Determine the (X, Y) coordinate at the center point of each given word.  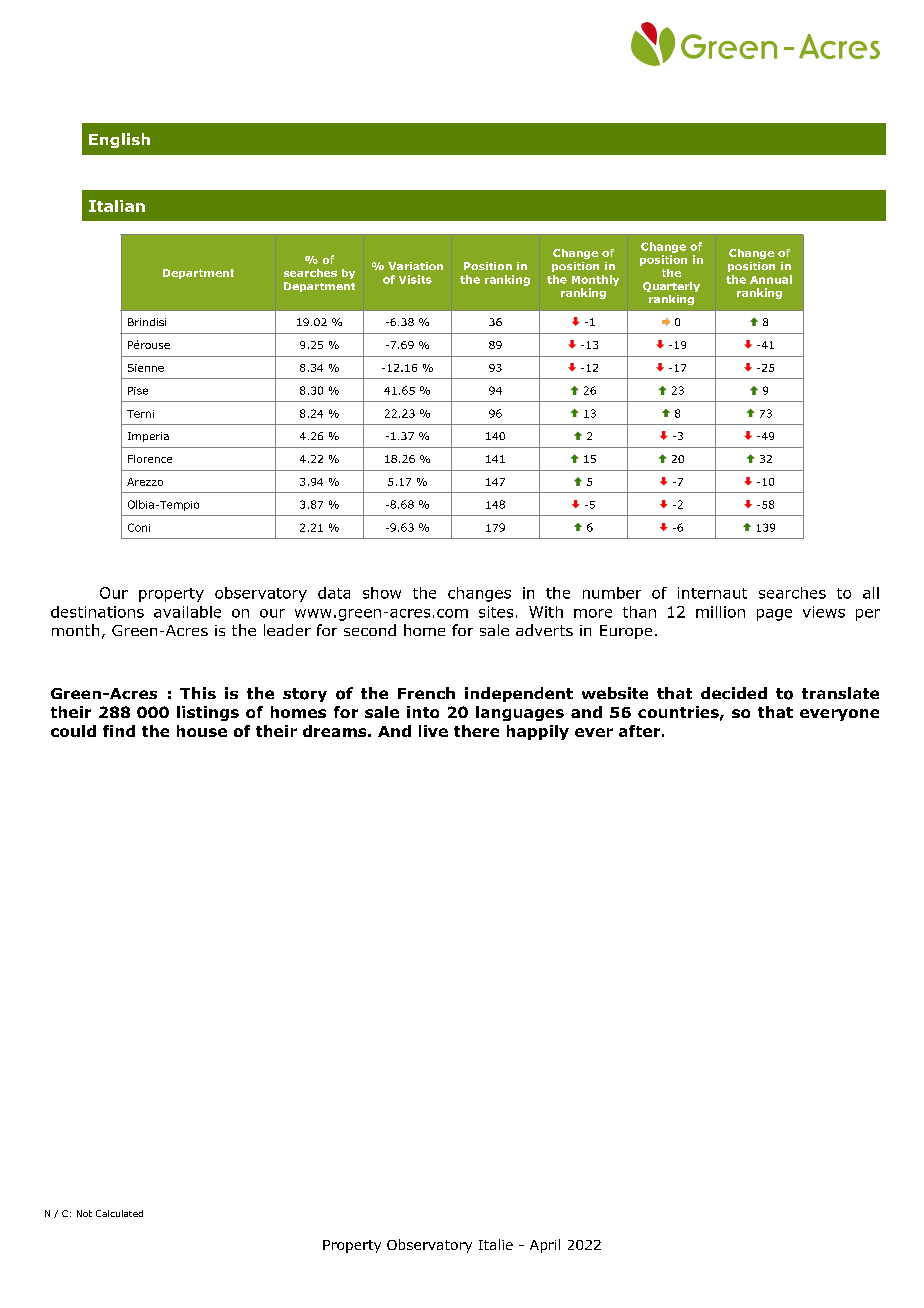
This (198, 693)
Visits (415, 279)
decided (734, 693)
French (426, 693)
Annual (771, 279)
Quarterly (671, 287)
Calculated (119, 1213)
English (119, 140)
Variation (415, 266)
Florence (150, 459)
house (202, 731)
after (639, 731)
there (476, 731)
